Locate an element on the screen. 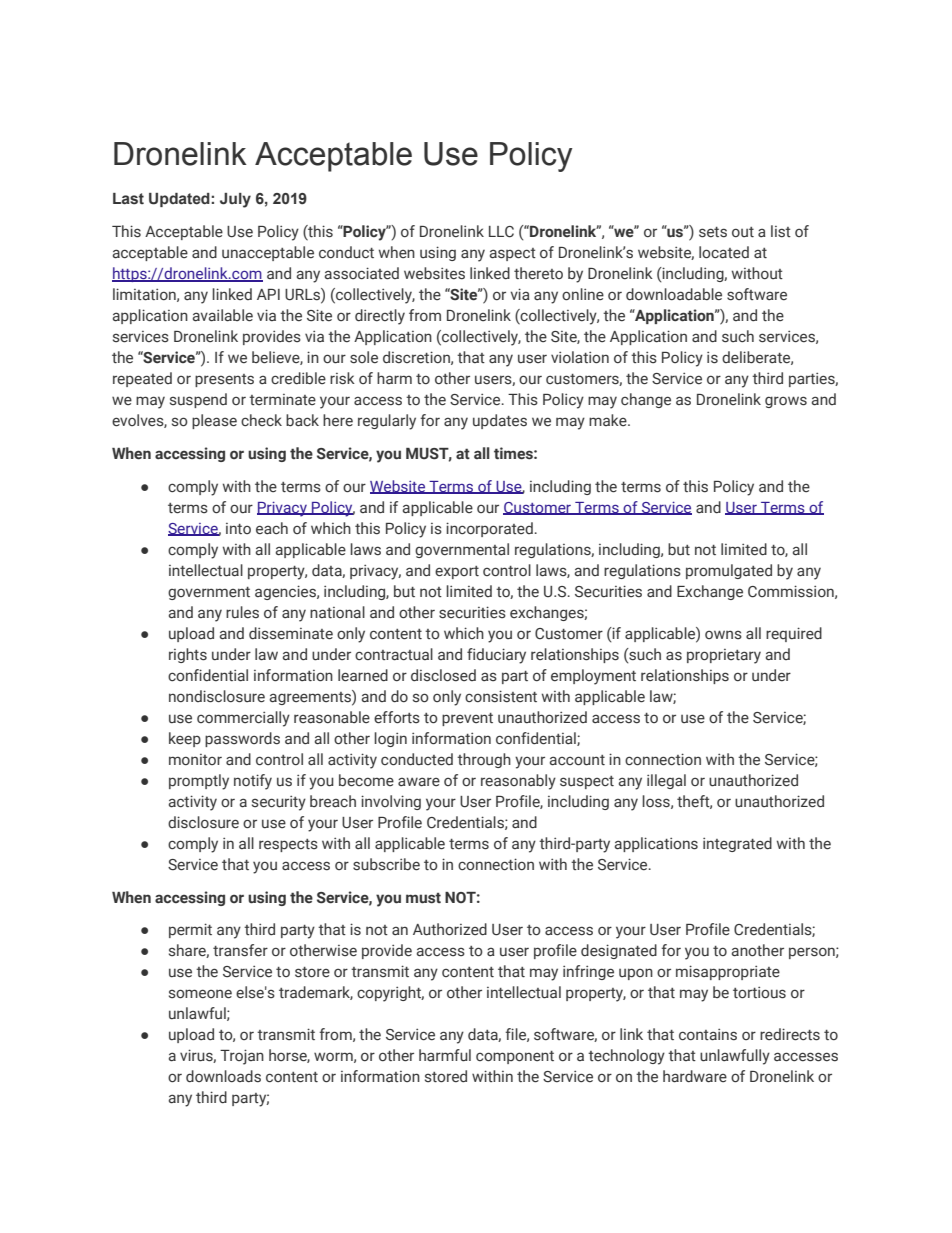 The image size is (952, 1233). sets is located at coordinates (713, 232).
